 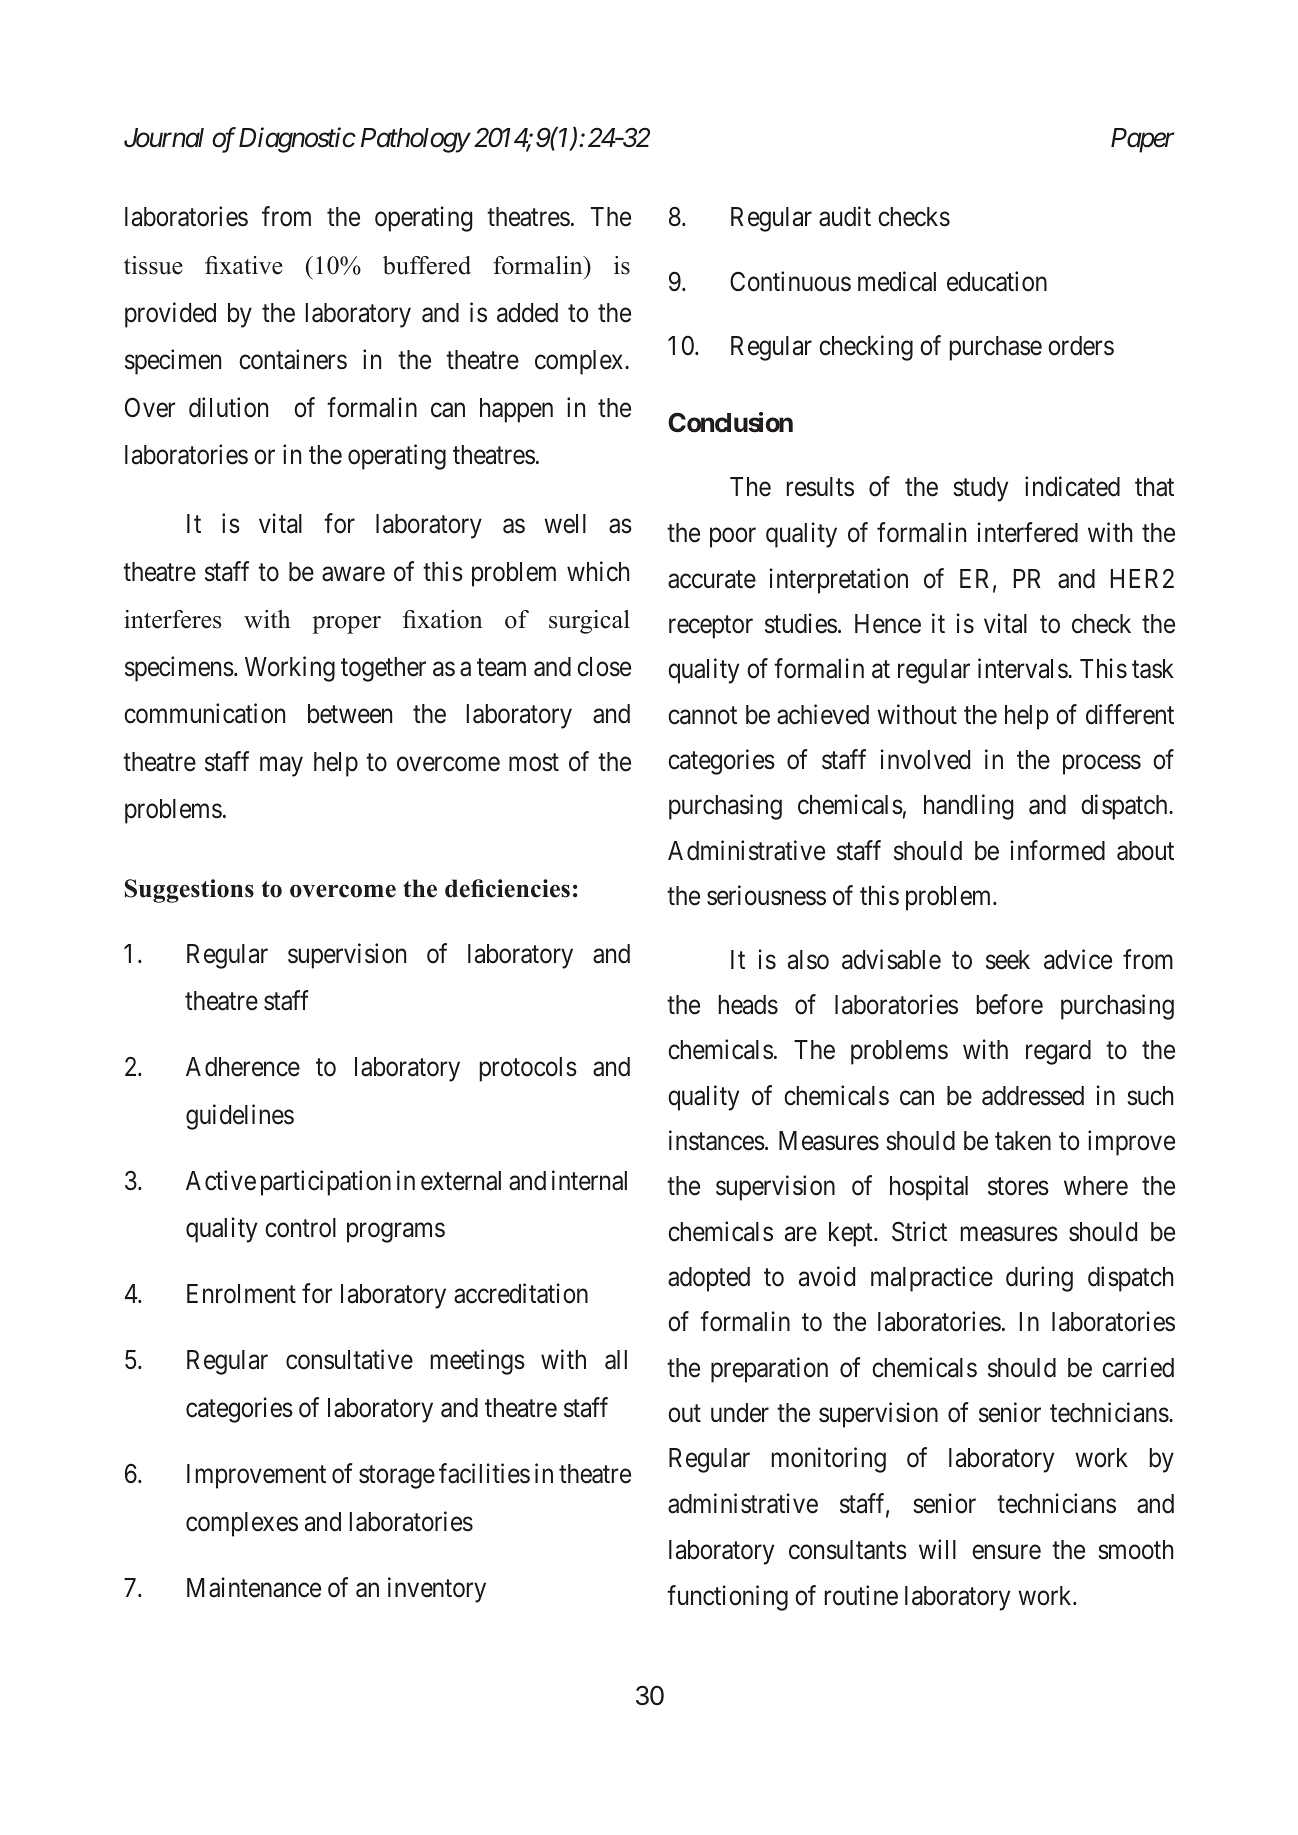 What do you see at coordinates (243, 1067) in the document?
I see `Adherence` at bounding box center [243, 1067].
